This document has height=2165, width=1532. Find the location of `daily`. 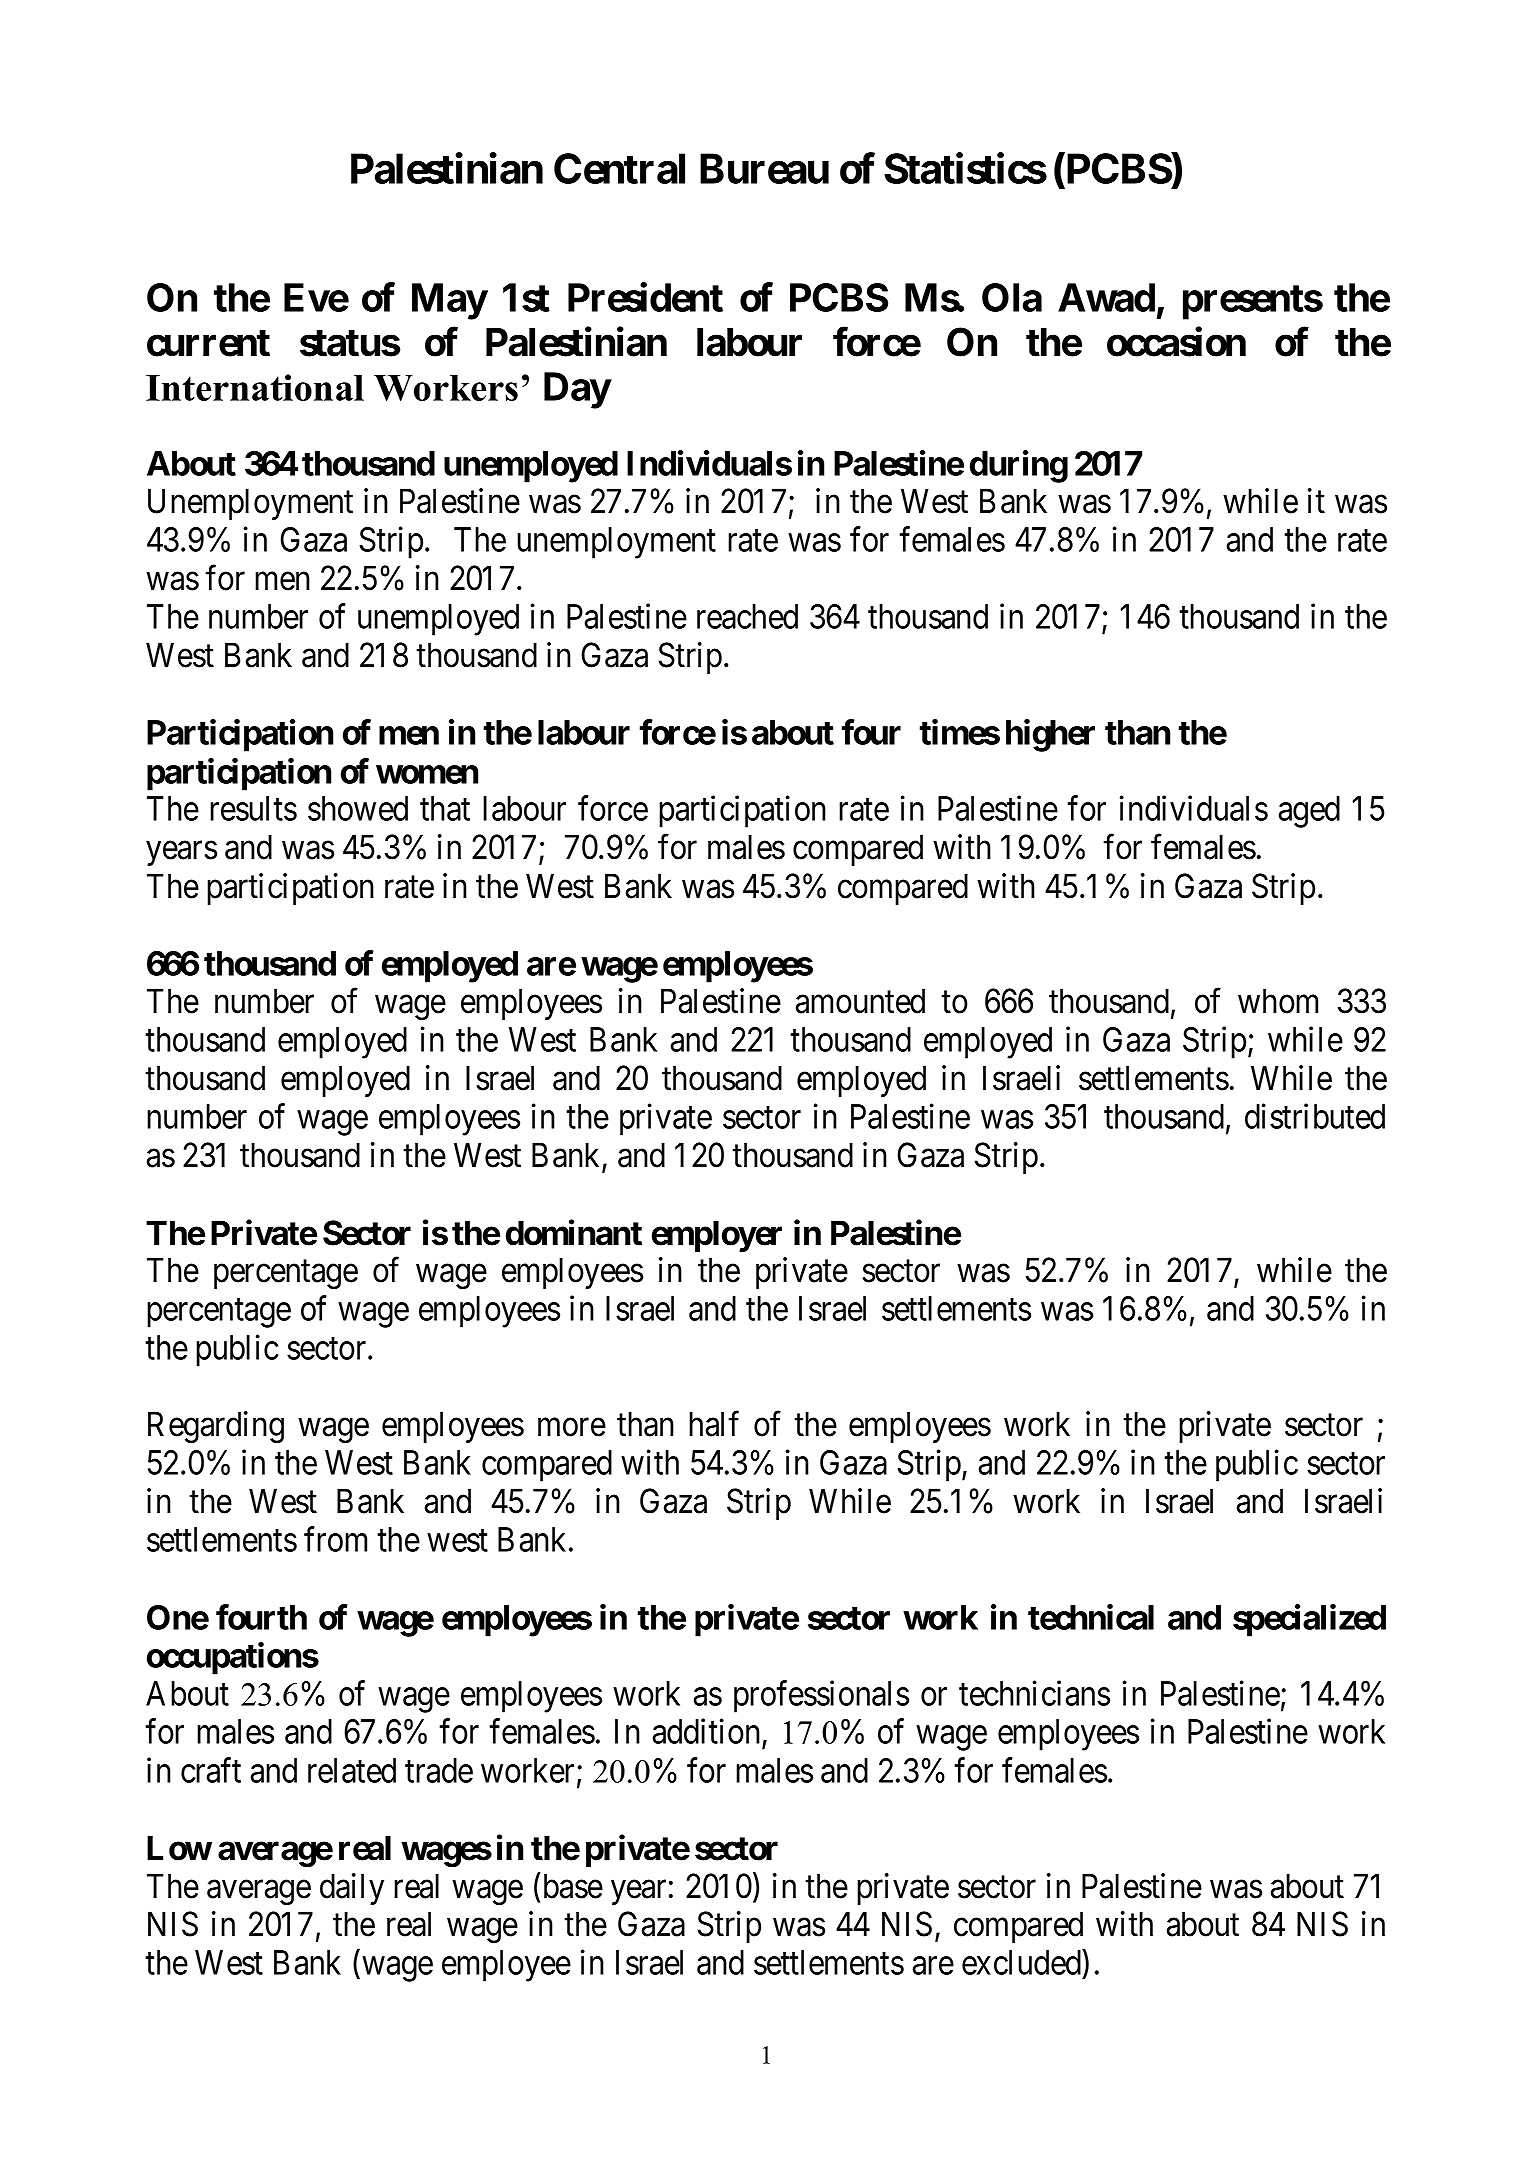

daily is located at coordinates (352, 1889).
